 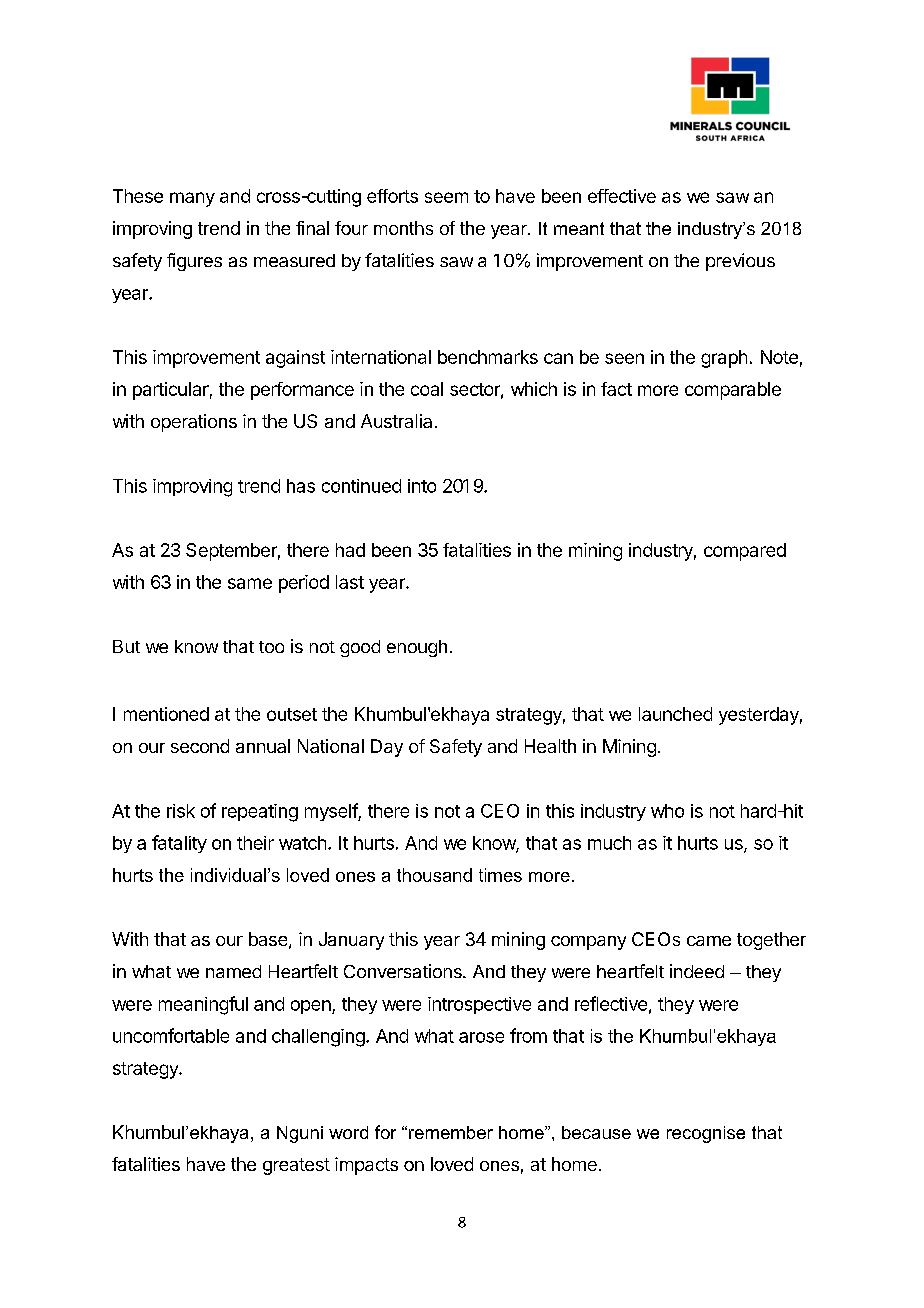 I want to click on many, so click(x=192, y=199).
